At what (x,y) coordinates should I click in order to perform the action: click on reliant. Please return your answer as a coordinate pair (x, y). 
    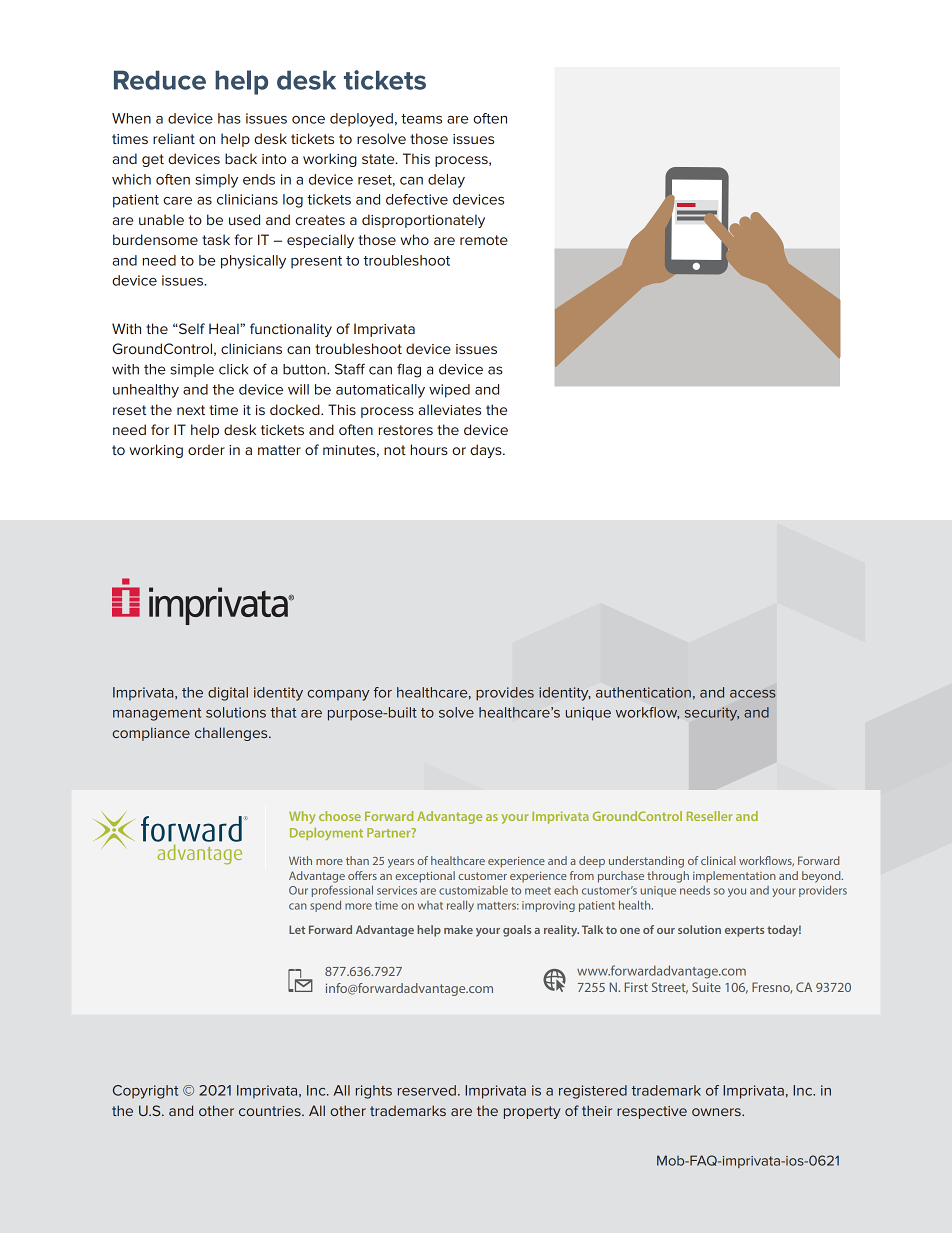
    Looking at the image, I should click on (174, 138).
